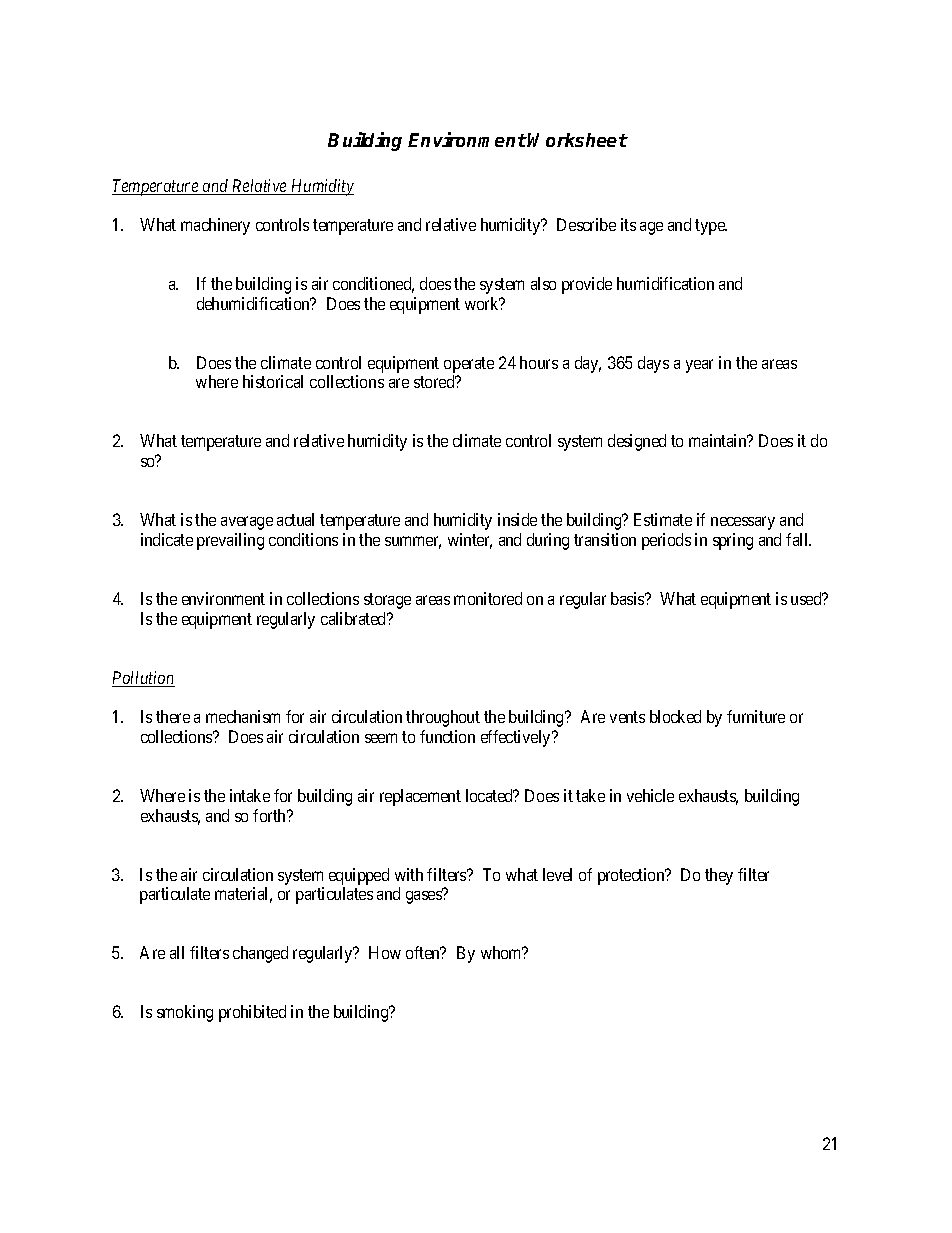 This image has width=952, height=1233. I want to click on often, so click(424, 952).
